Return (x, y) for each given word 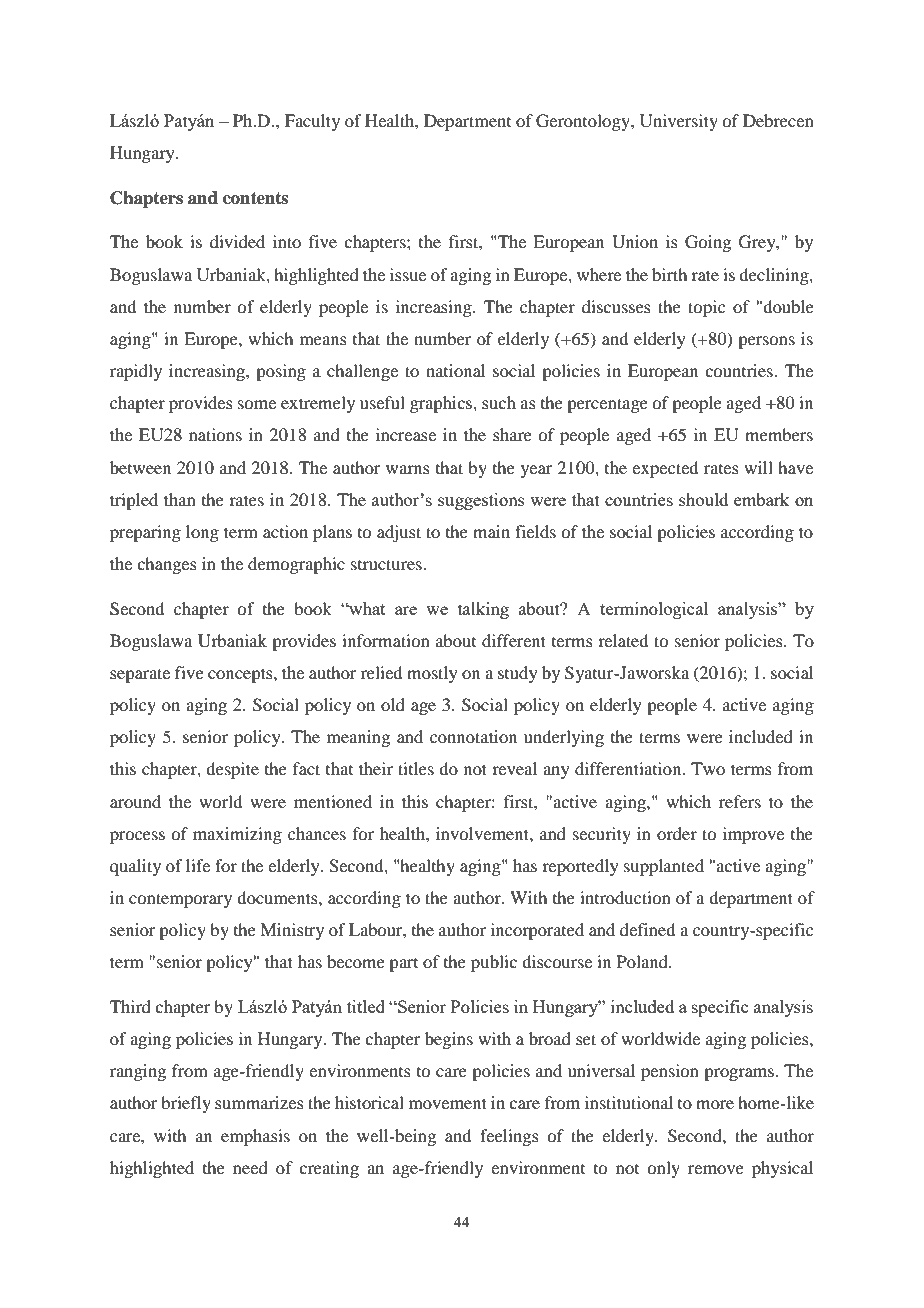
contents (255, 198)
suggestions (481, 501)
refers (740, 801)
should (703, 499)
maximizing (237, 835)
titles (416, 768)
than (180, 499)
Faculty (312, 122)
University (679, 122)
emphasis (255, 1137)
